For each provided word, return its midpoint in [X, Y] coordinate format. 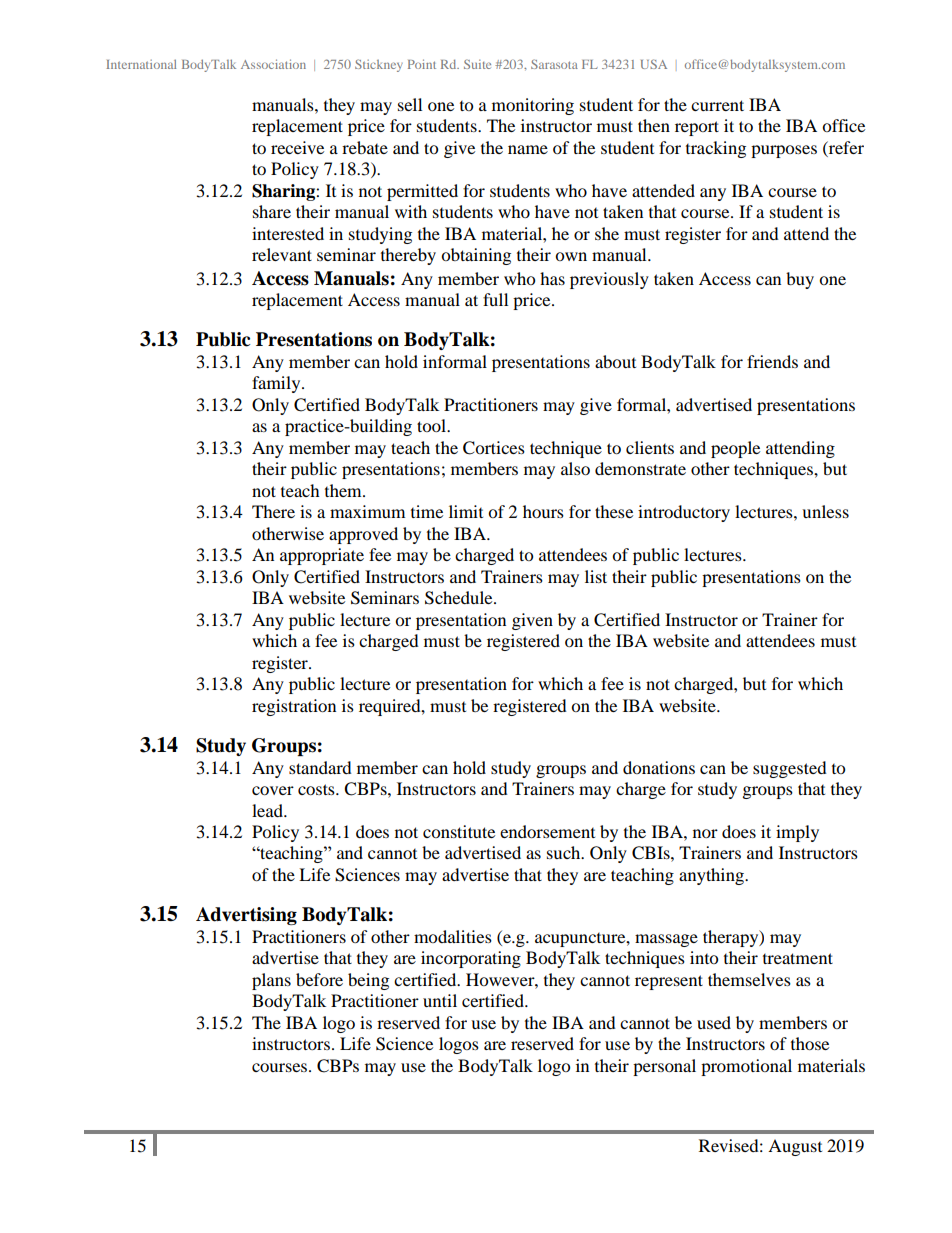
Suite [477, 64]
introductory [684, 513]
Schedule [460, 598]
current [717, 105]
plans [271, 981]
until [440, 1000]
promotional [746, 1067]
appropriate [322, 556]
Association [273, 64]
